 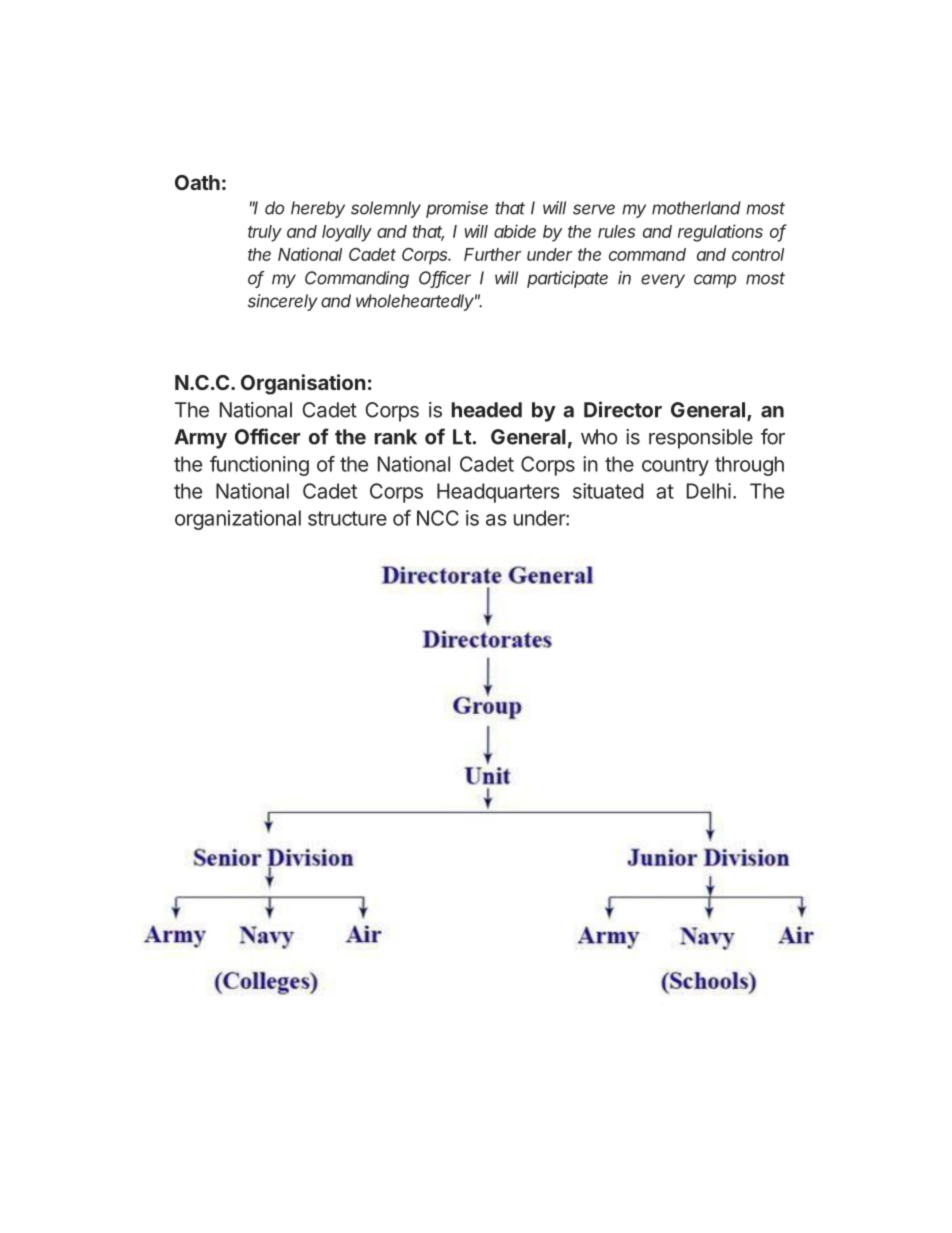 What do you see at coordinates (487, 410) in the image?
I see `headed` at bounding box center [487, 410].
